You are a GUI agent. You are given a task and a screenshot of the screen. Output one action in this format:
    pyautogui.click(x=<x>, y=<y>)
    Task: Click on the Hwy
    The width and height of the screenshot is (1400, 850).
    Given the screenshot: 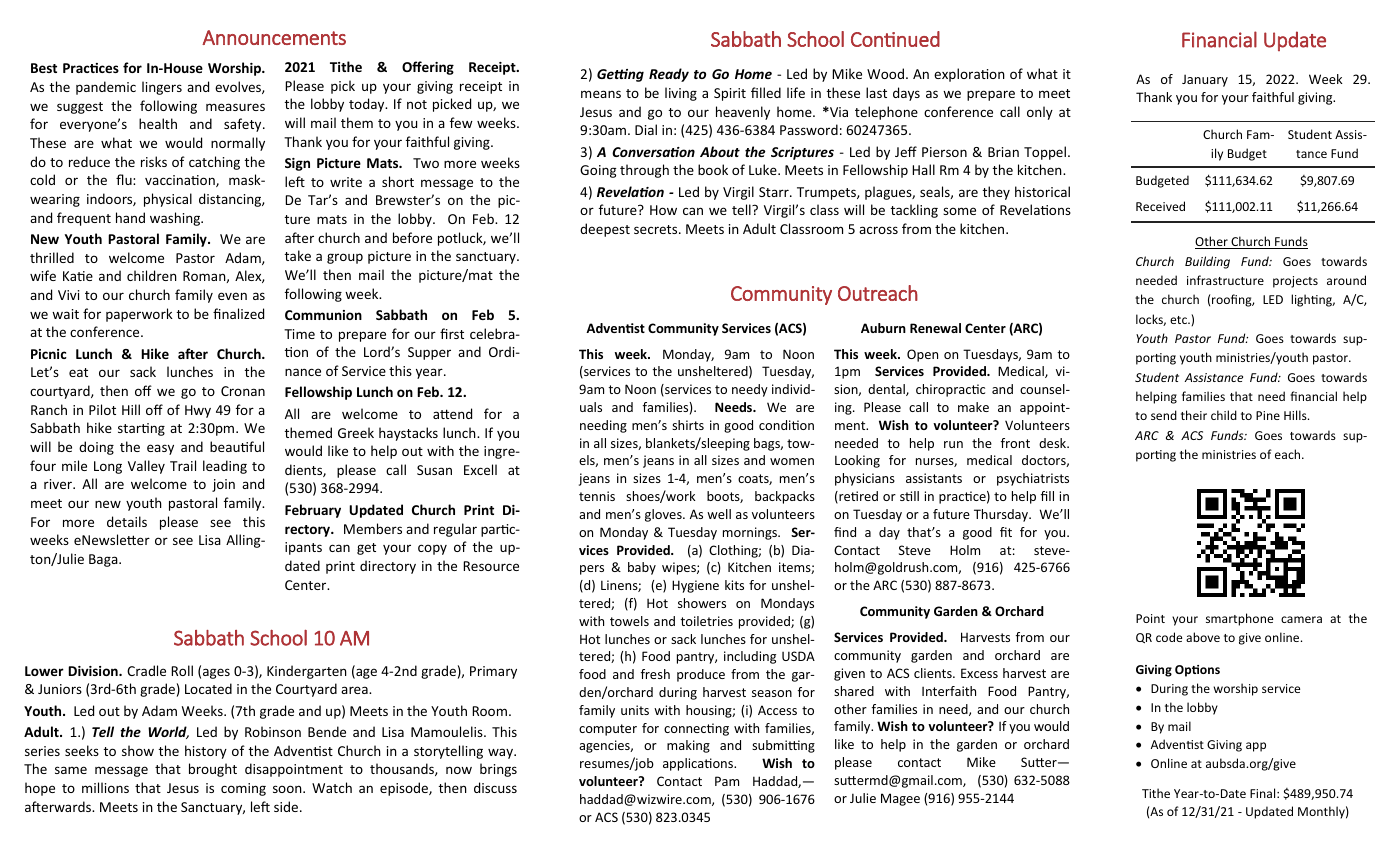 What is the action you would take?
    pyautogui.click(x=198, y=411)
